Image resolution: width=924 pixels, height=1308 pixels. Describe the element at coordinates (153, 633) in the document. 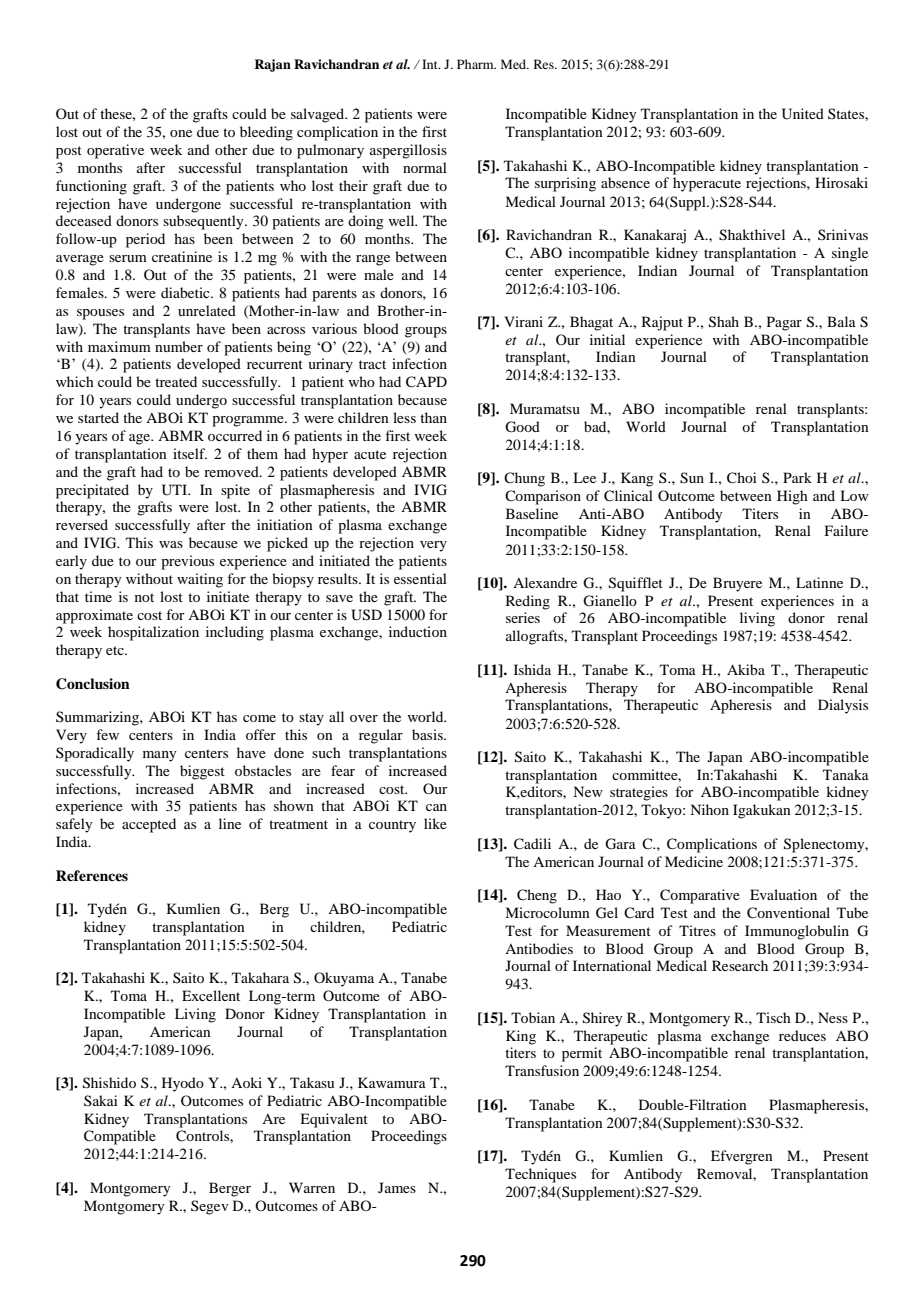

I see `hospitalization` at that location.
